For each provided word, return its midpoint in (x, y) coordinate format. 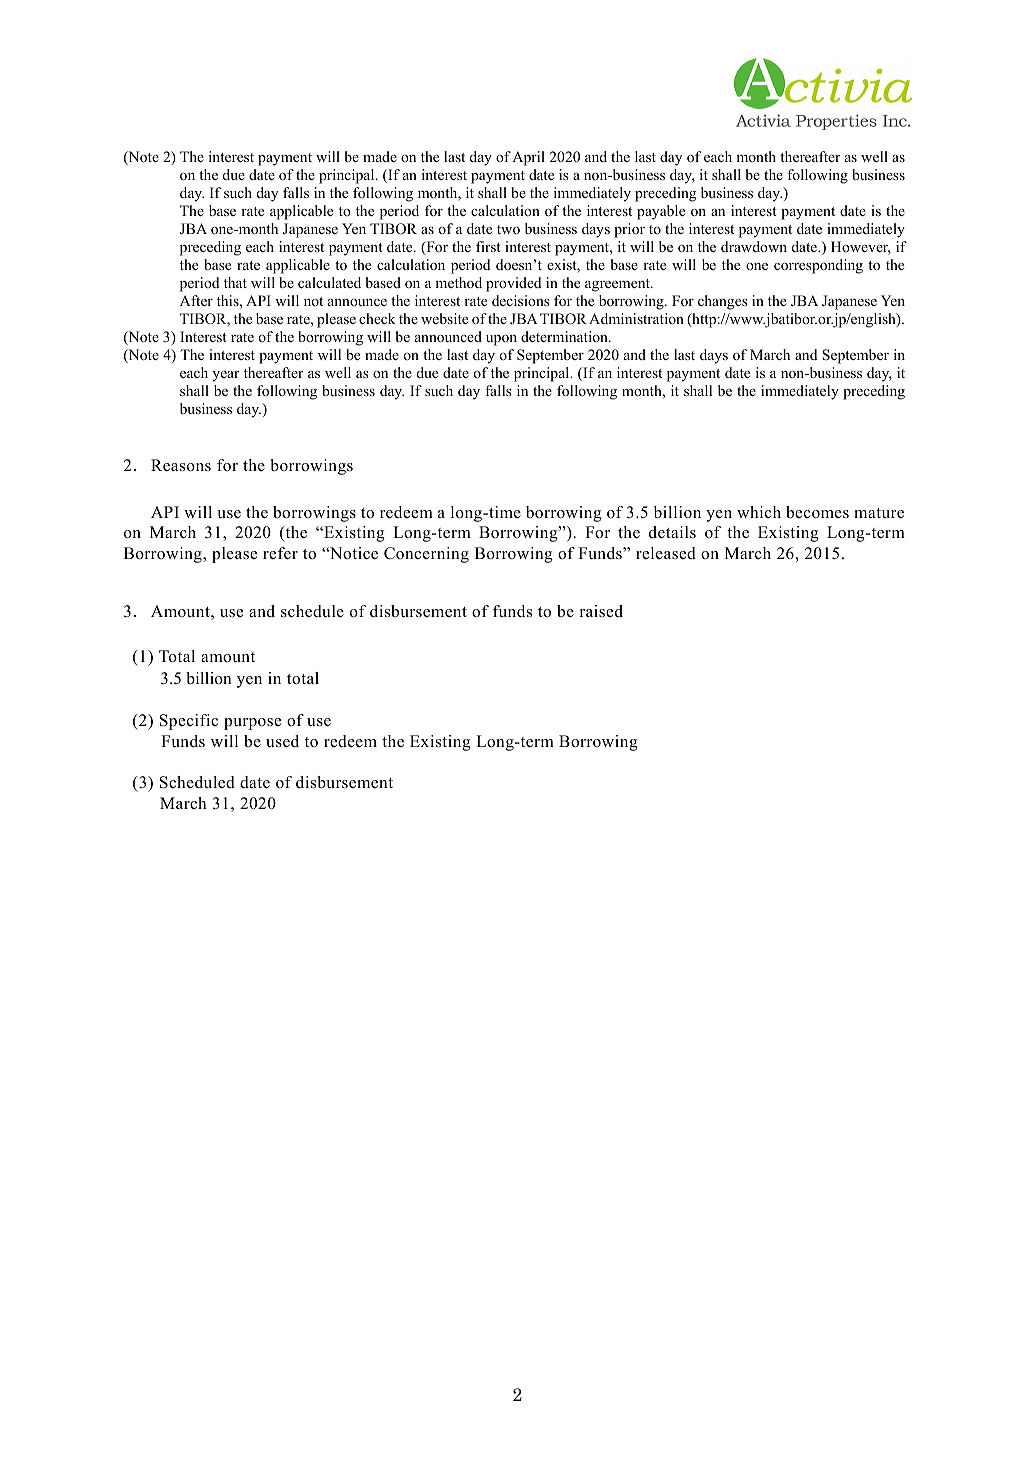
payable (661, 212)
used (282, 741)
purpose (252, 724)
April (528, 158)
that (235, 282)
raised (601, 611)
